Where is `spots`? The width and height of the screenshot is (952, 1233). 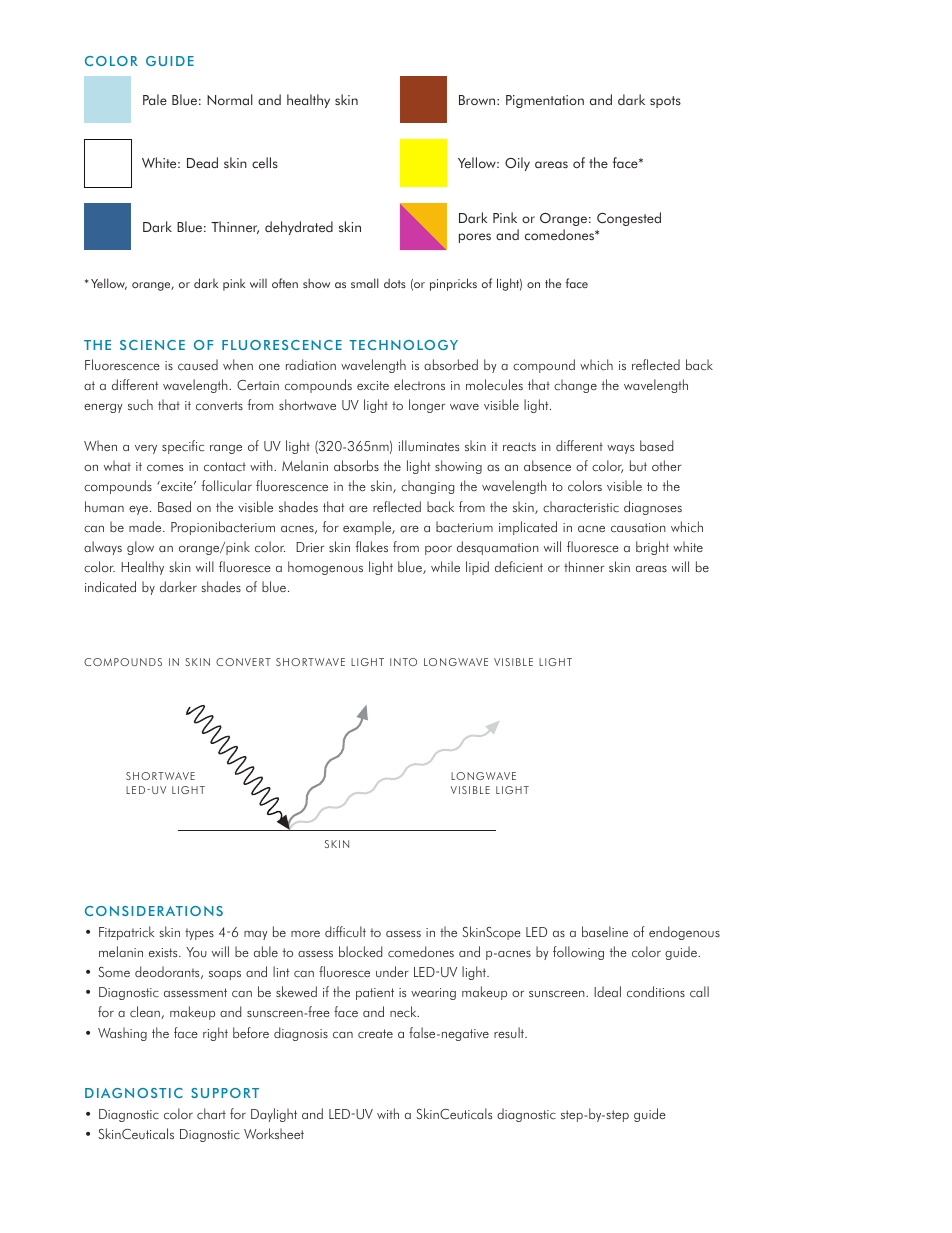
spots is located at coordinates (665, 102).
